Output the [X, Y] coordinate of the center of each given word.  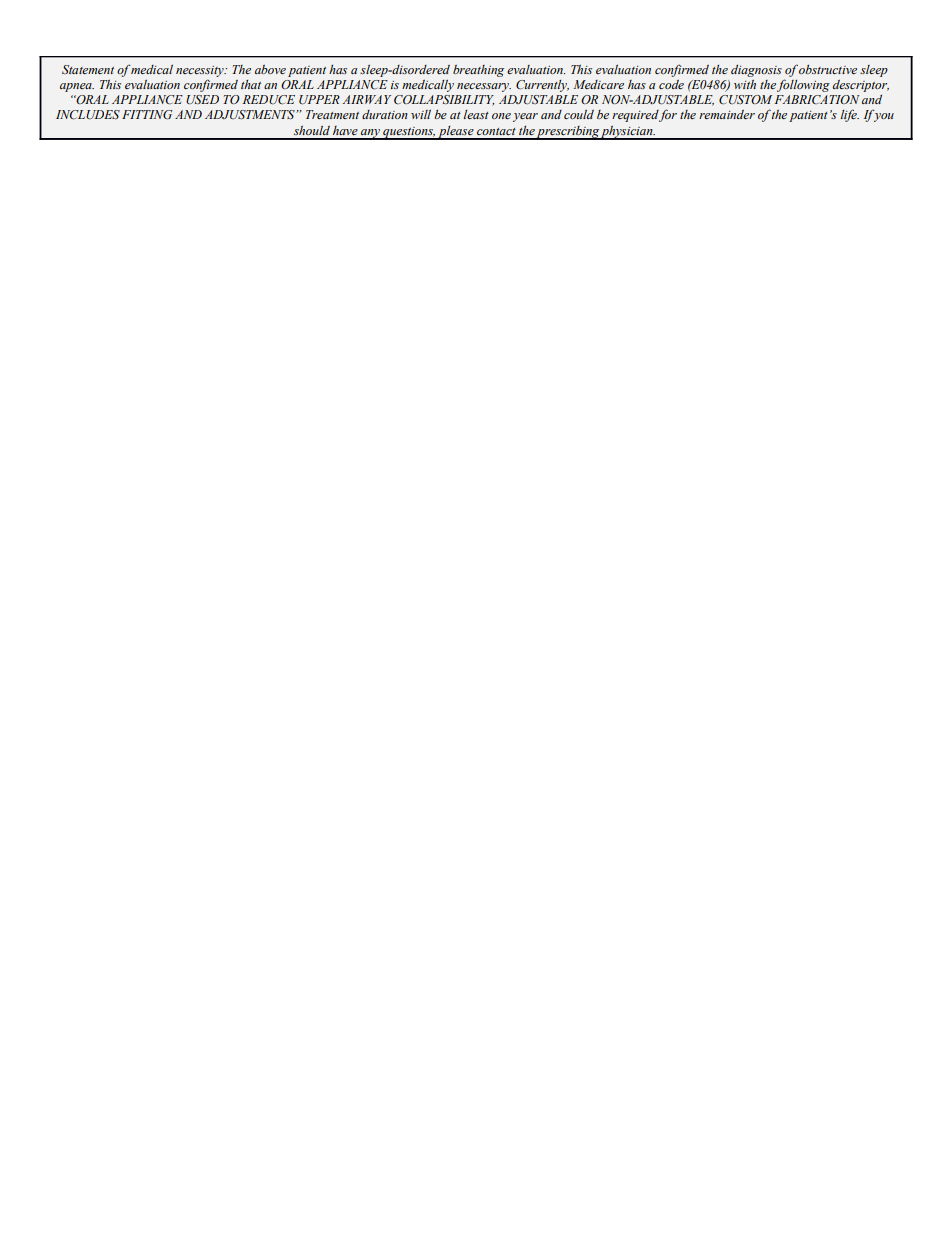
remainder [727, 114]
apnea [77, 87]
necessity [201, 71]
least [476, 114]
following [803, 85]
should [312, 130]
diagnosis [756, 71]
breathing [478, 71]
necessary [484, 87]
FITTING [147, 115]
